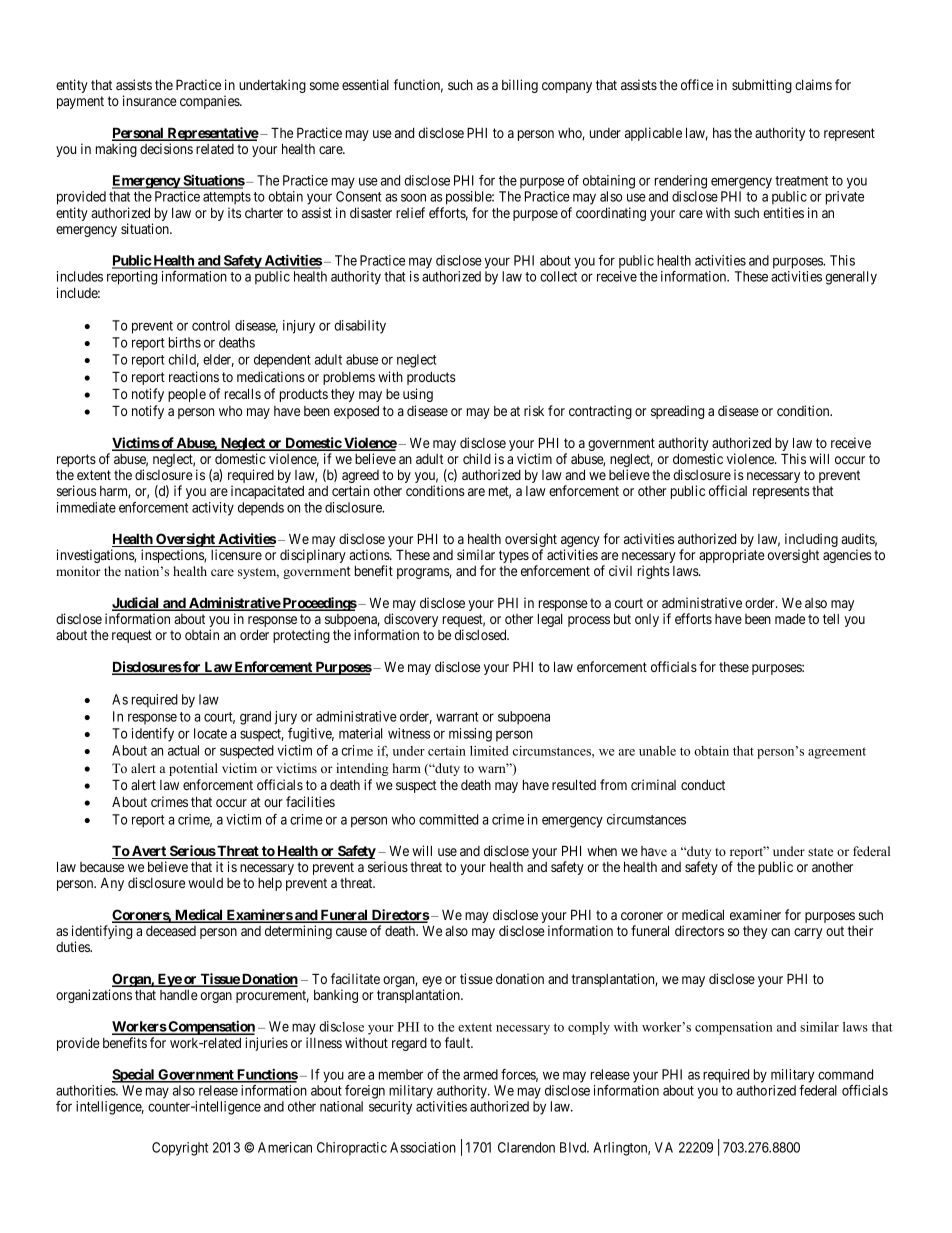 The width and height of the screenshot is (952, 1233). Describe the element at coordinates (150, 100) in the screenshot. I see `insurance` at that location.
